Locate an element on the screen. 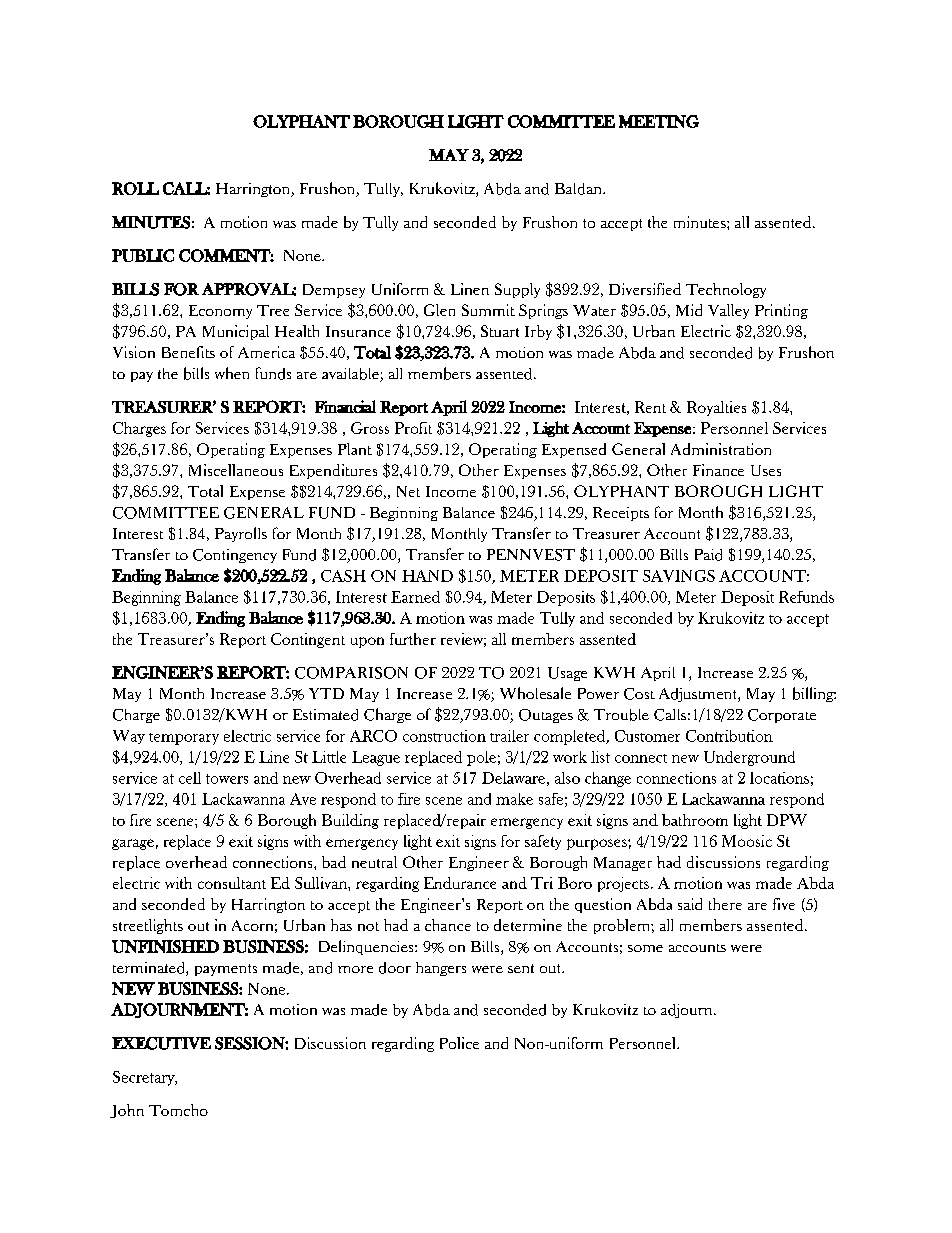  when is located at coordinates (232, 373).
